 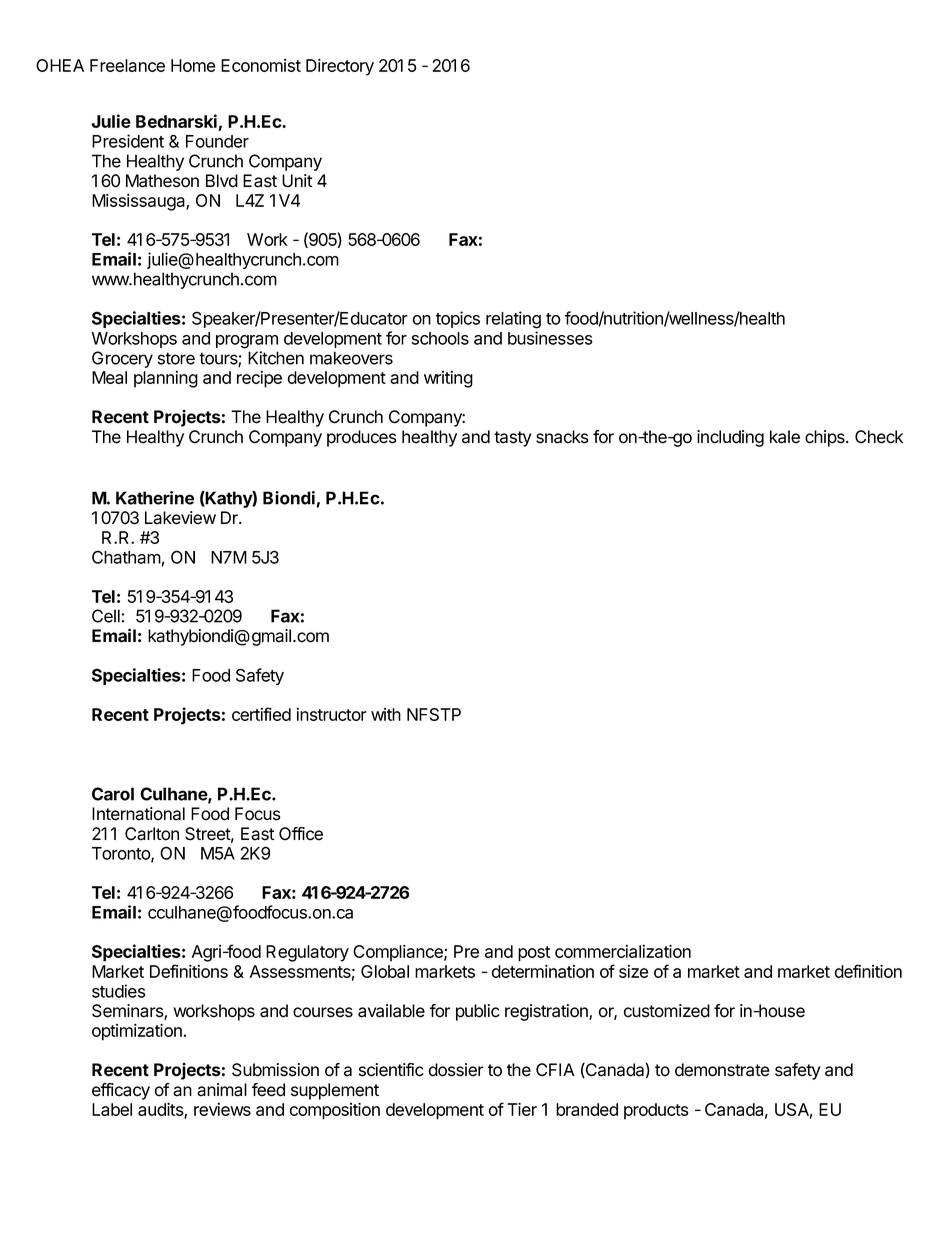 I want to click on with, so click(x=386, y=714).
